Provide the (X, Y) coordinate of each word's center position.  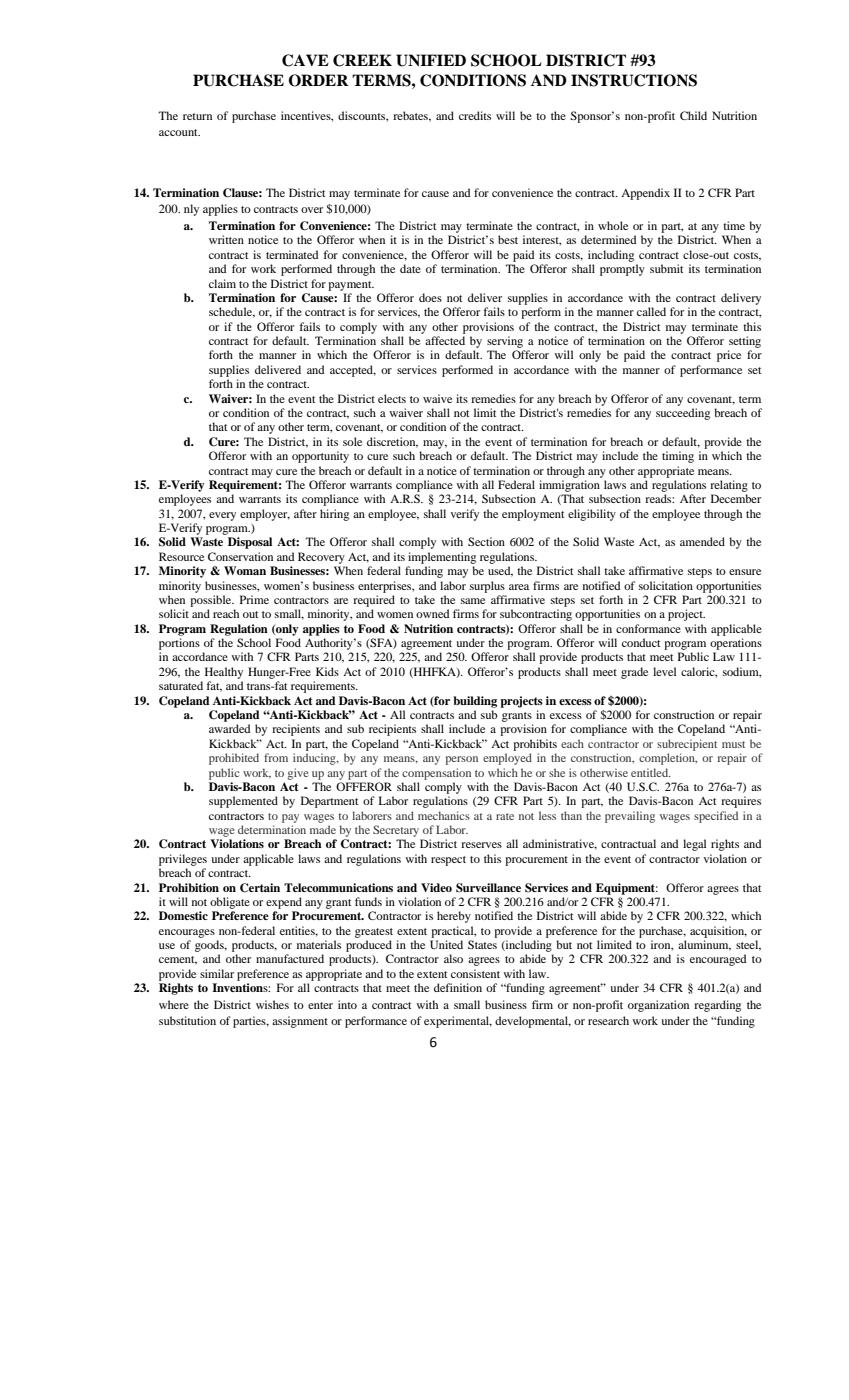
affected (445, 340)
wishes (272, 1004)
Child (693, 115)
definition (458, 987)
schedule (232, 312)
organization (658, 1006)
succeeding (683, 414)
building (475, 702)
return (197, 116)
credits (475, 115)
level (664, 671)
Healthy (224, 673)
